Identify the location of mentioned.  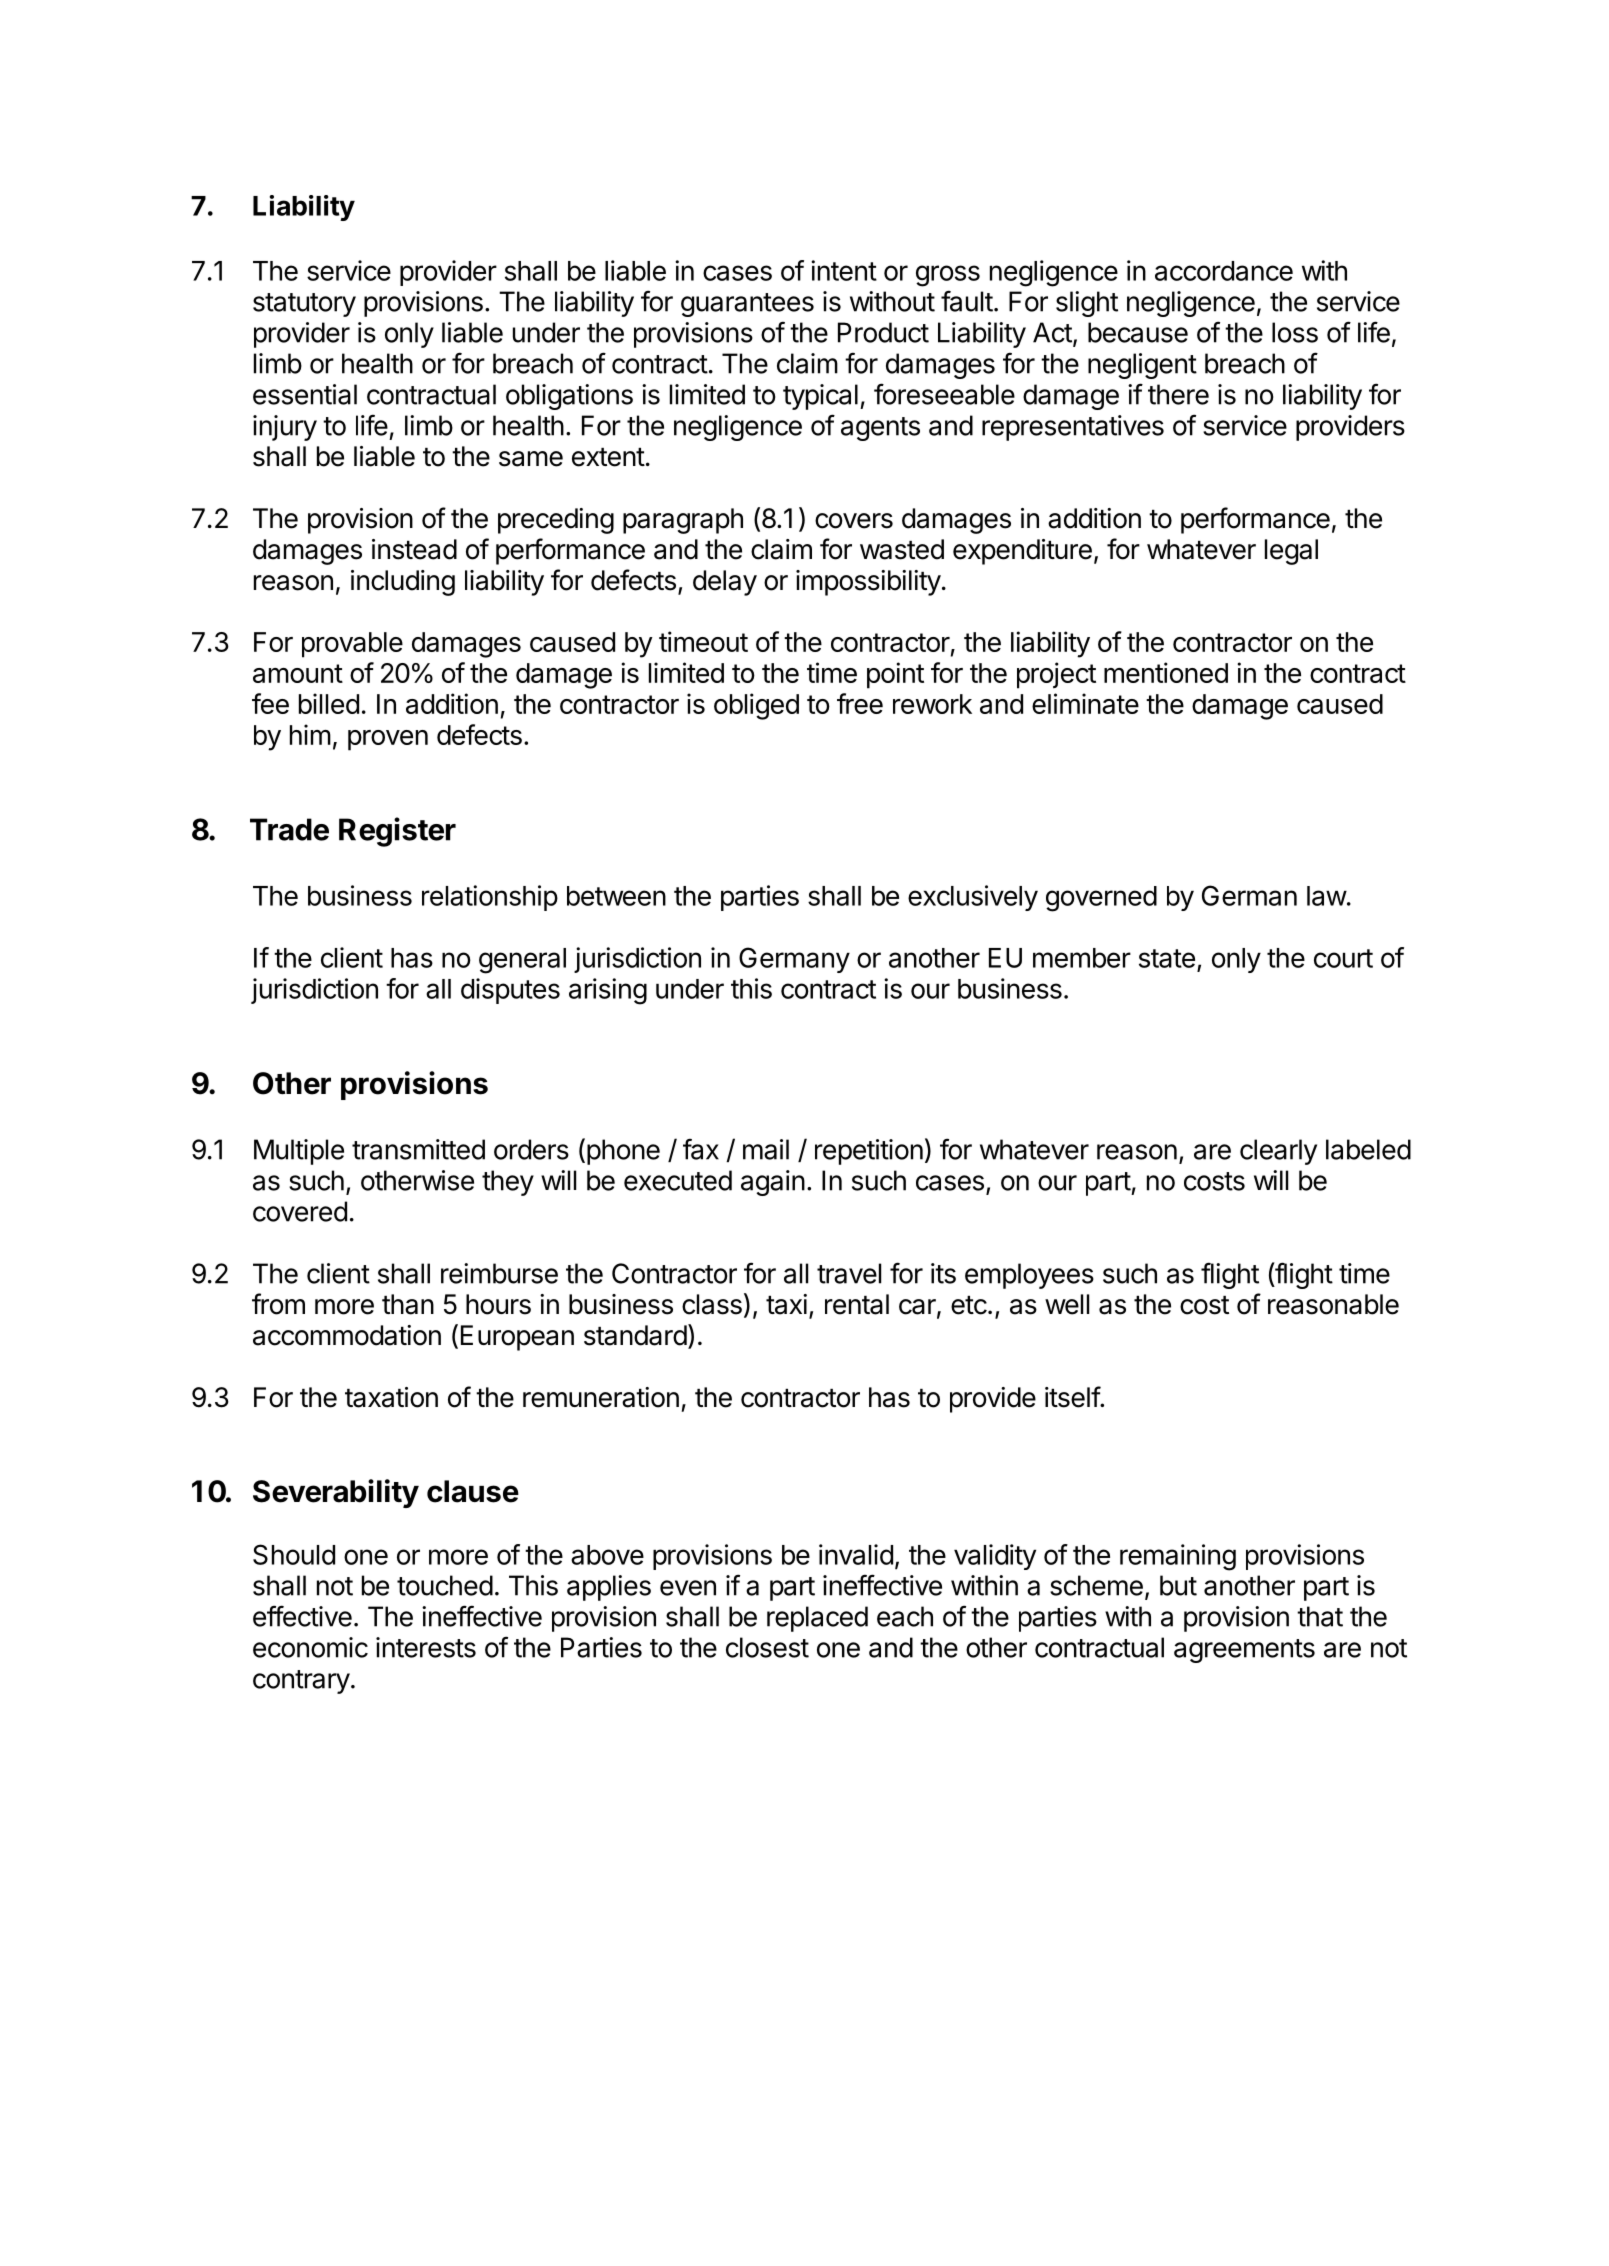
(1166, 672).
